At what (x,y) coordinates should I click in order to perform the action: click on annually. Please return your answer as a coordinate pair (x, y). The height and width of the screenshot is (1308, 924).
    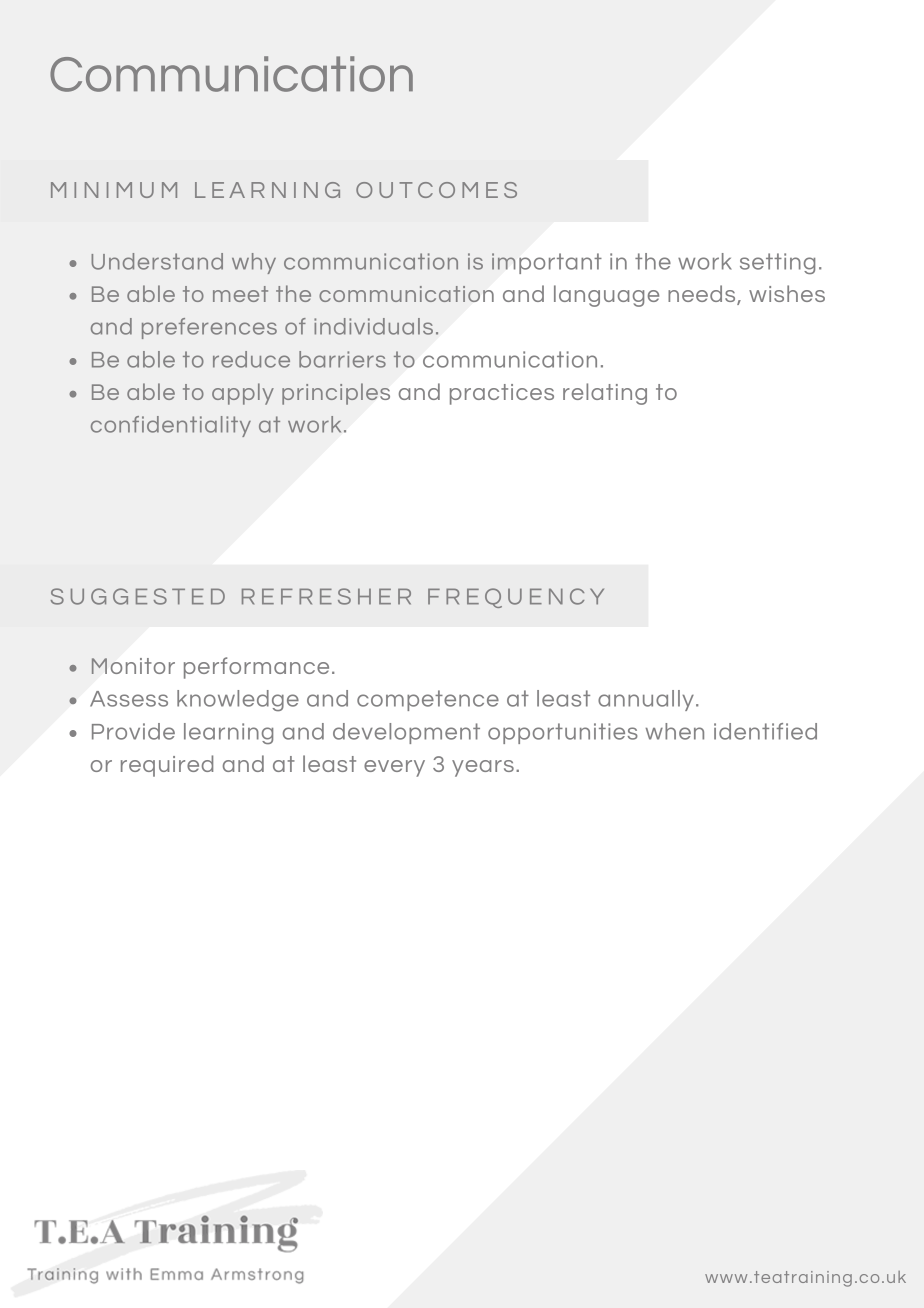
    Looking at the image, I should click on (646, 700).
